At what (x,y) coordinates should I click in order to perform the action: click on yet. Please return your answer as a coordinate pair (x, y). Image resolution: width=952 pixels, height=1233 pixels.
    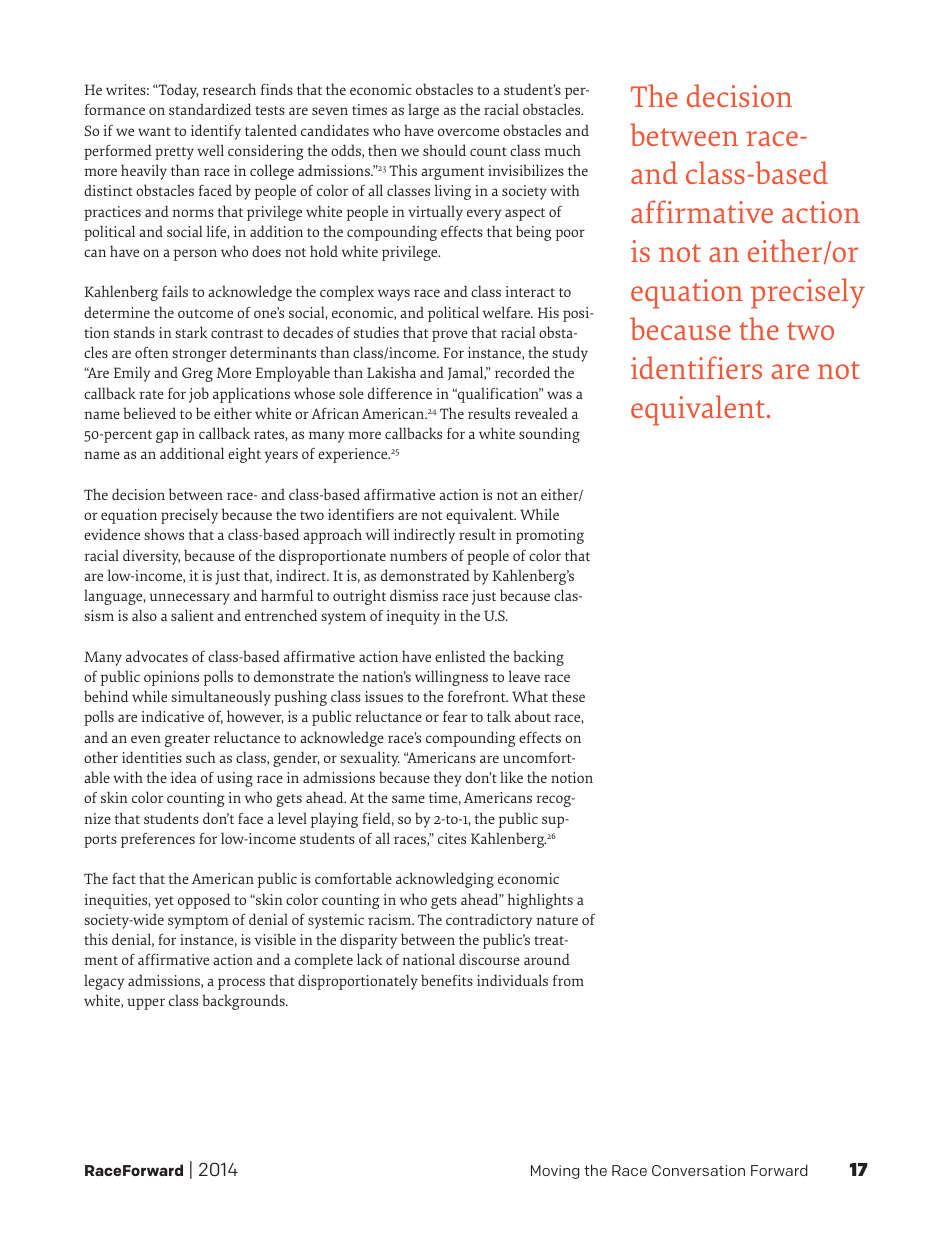
    Looking at the image, I should click on (164, 902).
